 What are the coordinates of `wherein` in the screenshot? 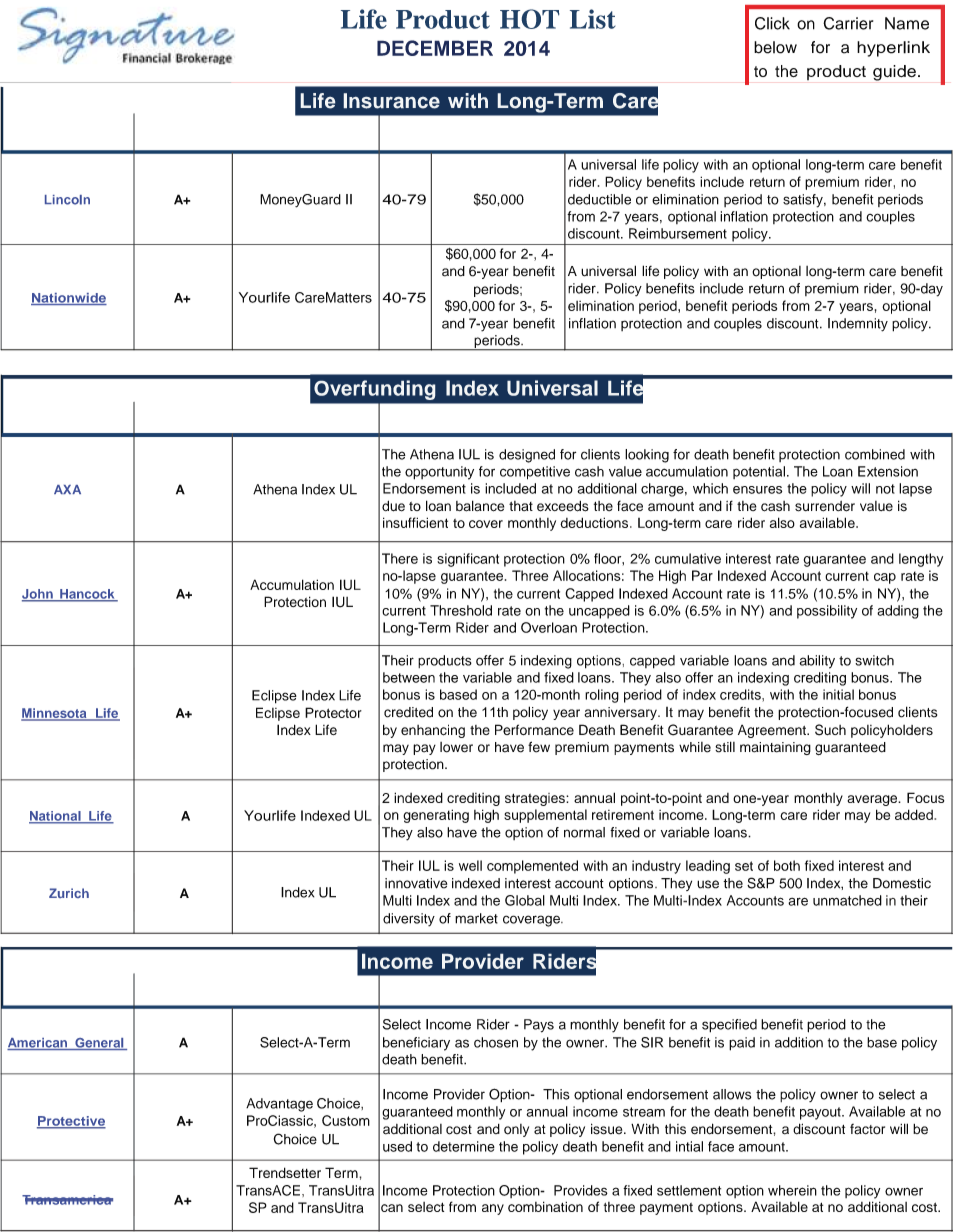 It's located at (792, 1190).
